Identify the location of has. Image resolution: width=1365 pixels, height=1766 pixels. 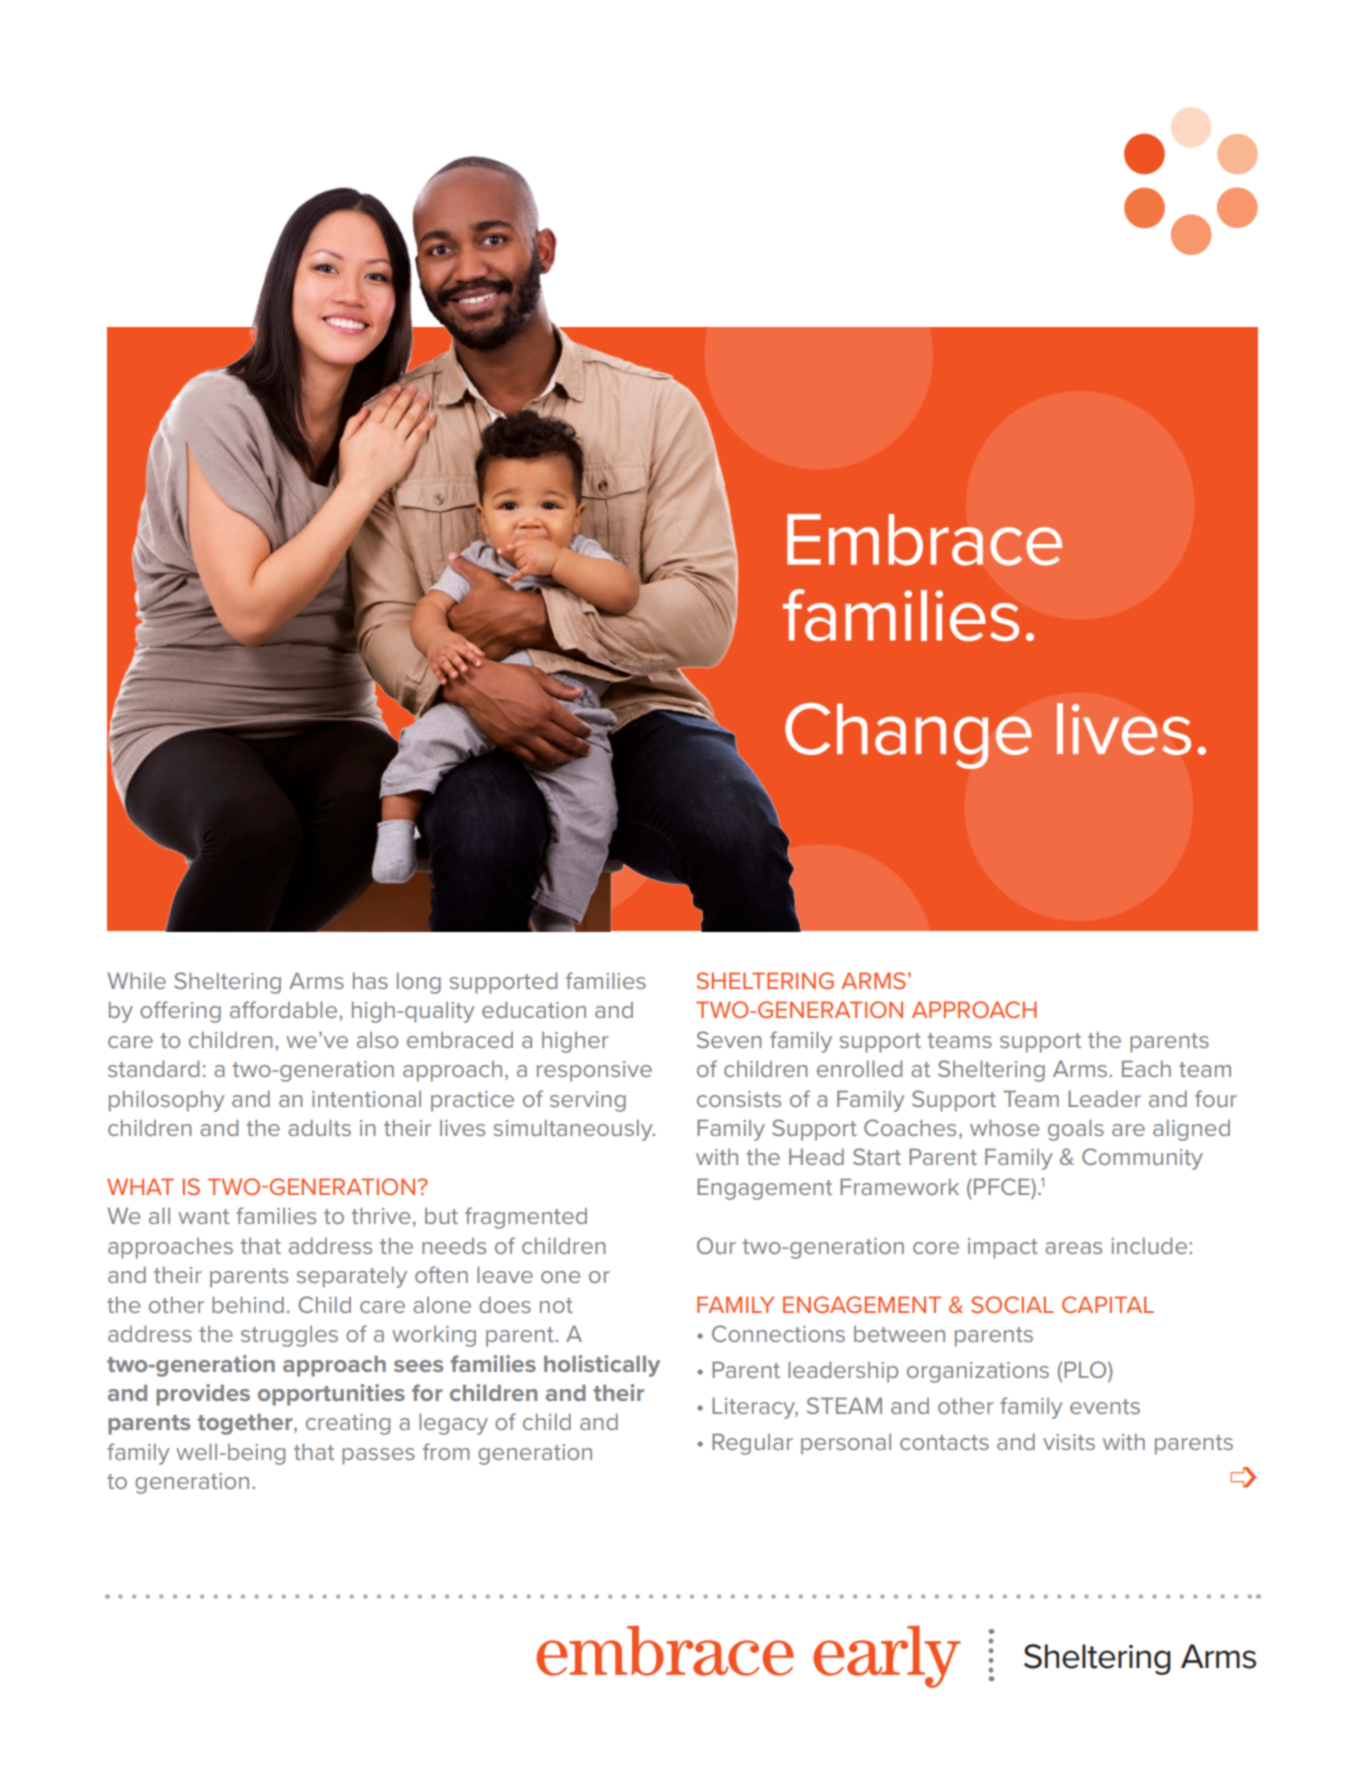
(370, 981).
